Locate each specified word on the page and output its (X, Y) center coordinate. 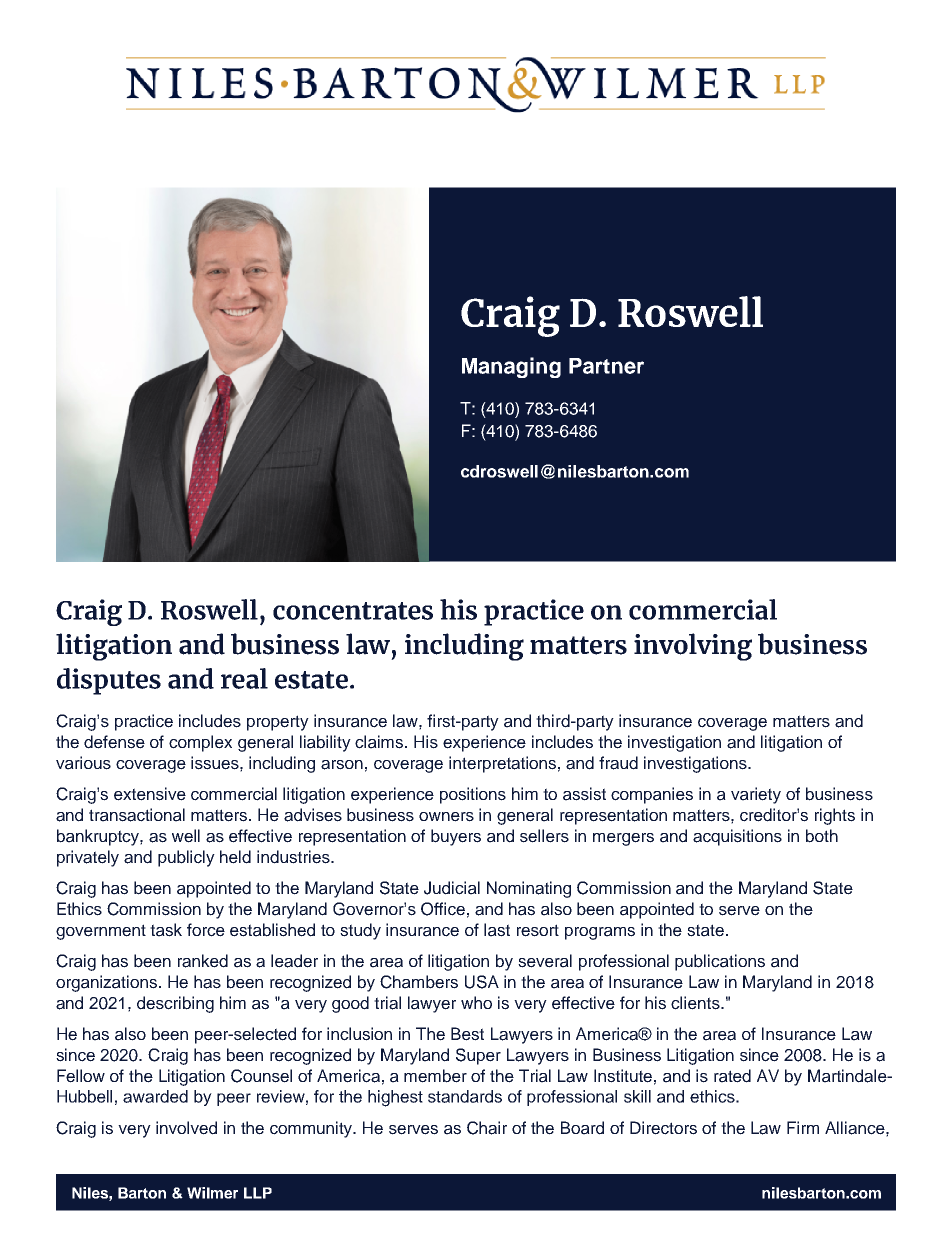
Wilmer (212, 1193)
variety (756, 795)
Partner (606, 366)
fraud (618, 763)
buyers (456, 837)
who (476, 1002)
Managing (511, 367)
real (244, 678)
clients (696, 1003)
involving (693, 647)
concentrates (353, 611)
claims (380, 742)
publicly (186, 858)
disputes (109, 681)
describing (175, 1004)
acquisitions (737, 837)
